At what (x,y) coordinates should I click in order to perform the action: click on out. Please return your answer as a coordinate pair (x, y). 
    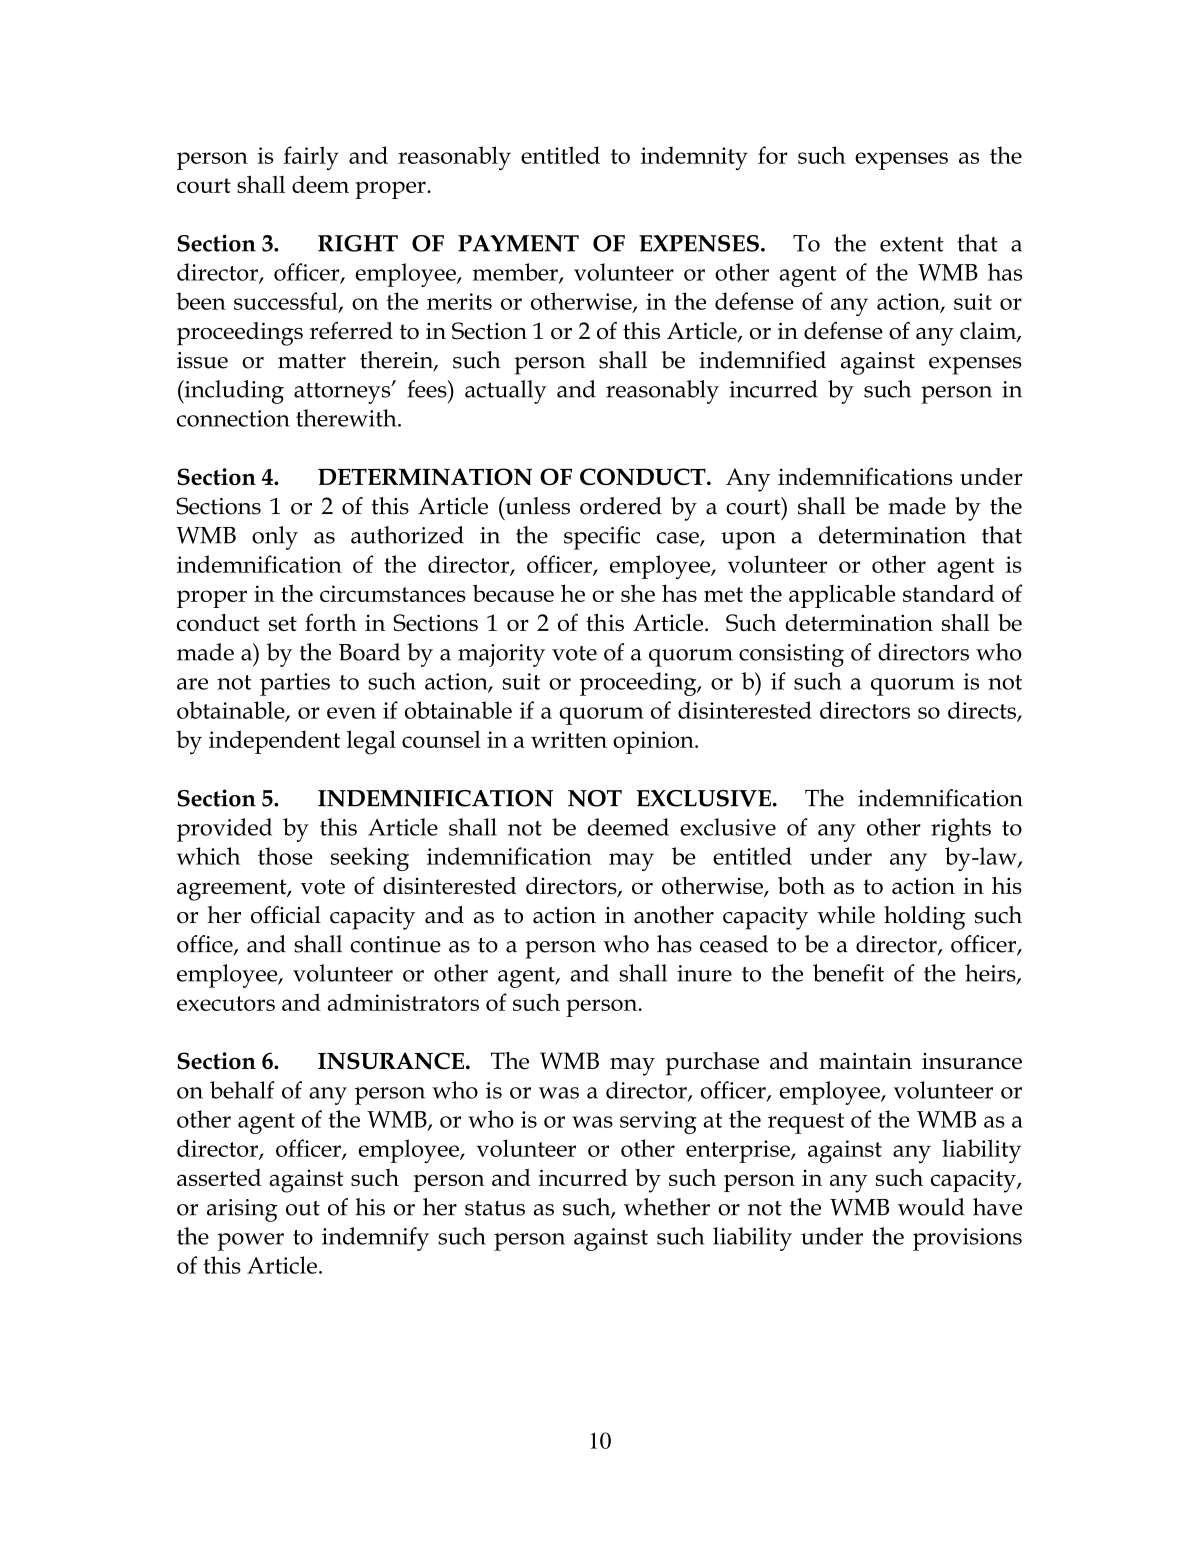
    Looking at the image, I should click on (303, 1208).
